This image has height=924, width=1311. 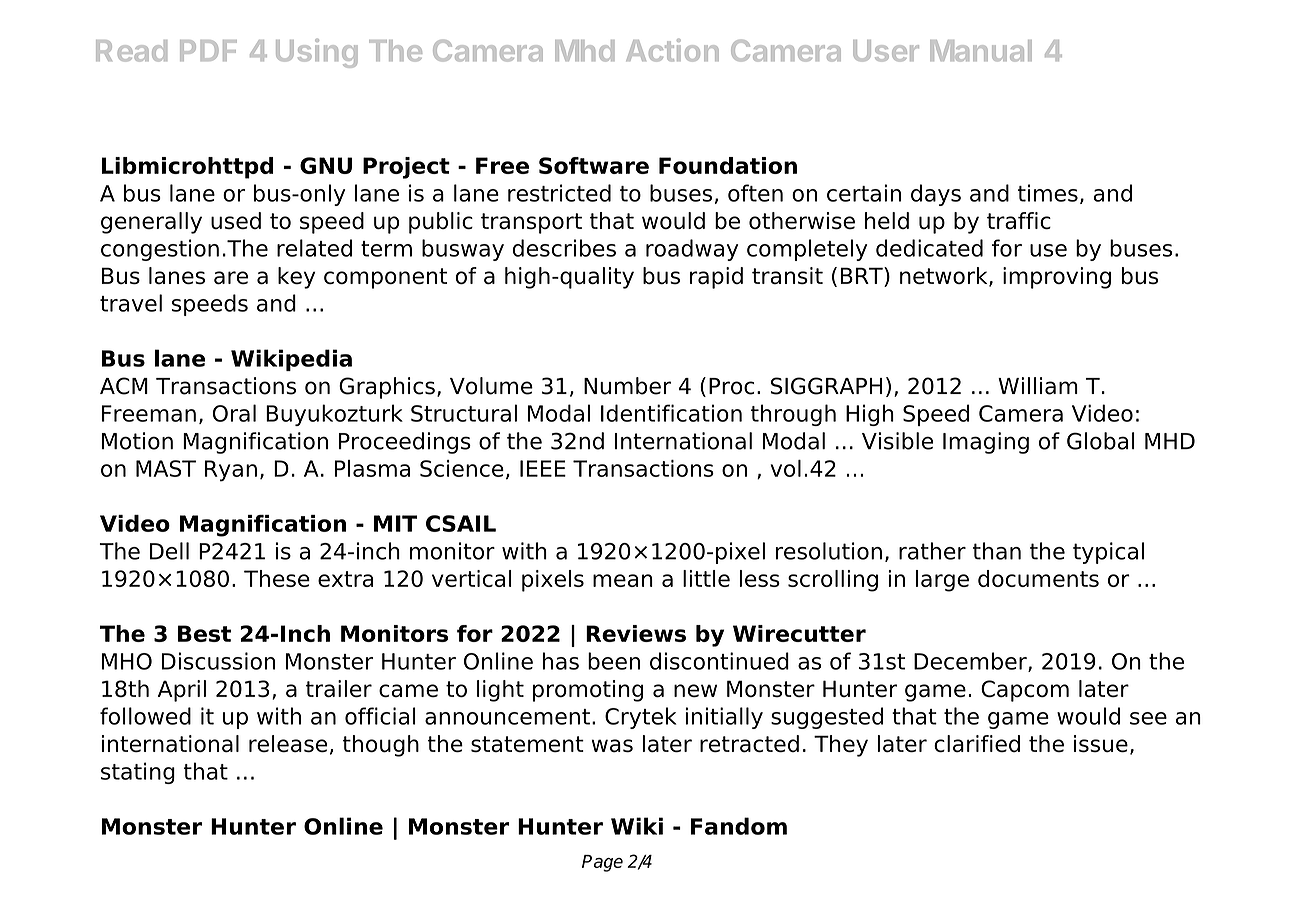 I want to click on stating, so click(x=138, y=773).
